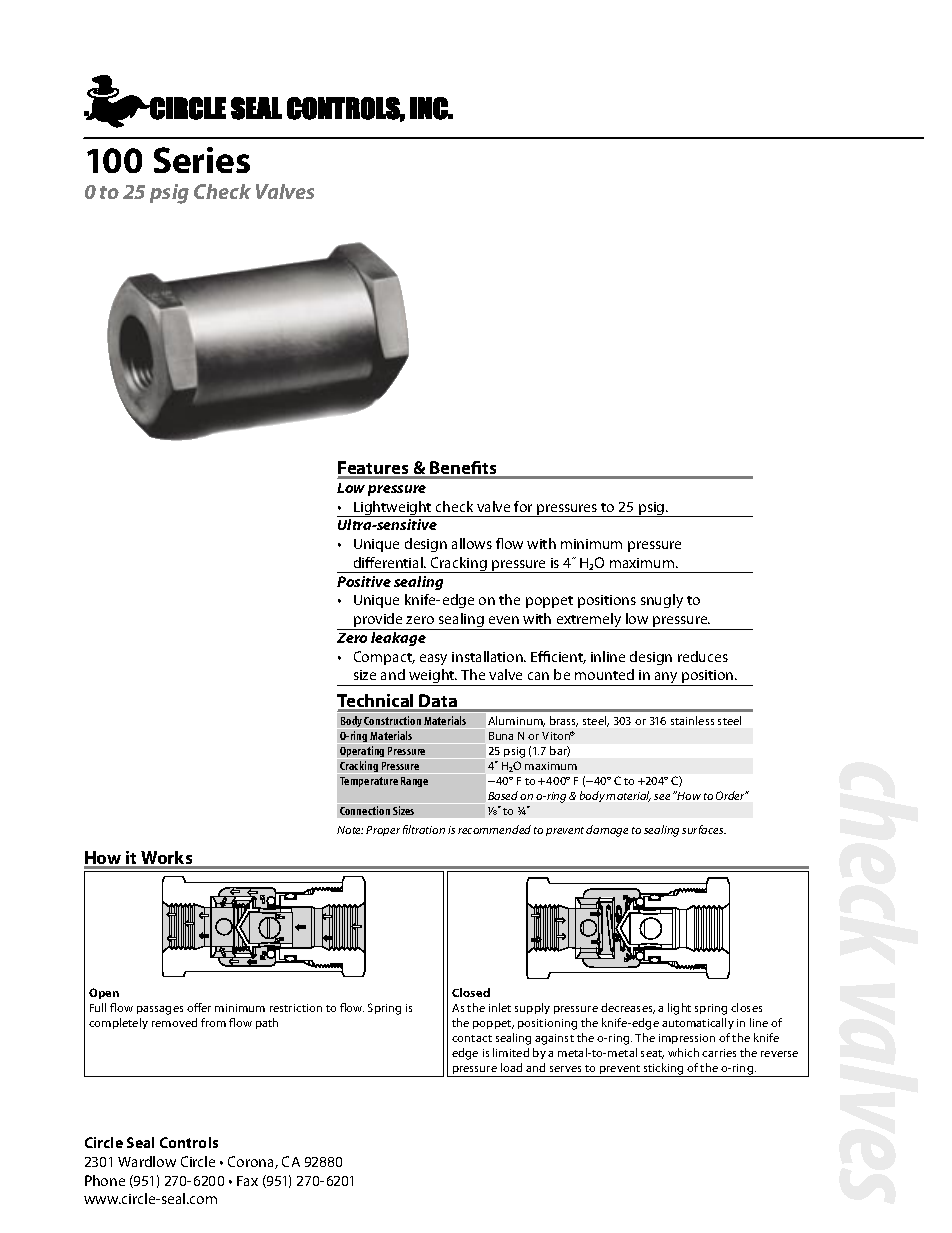 The height and width of the page is (1233, 952). I want to click on Controls, so click(189, 1142).
